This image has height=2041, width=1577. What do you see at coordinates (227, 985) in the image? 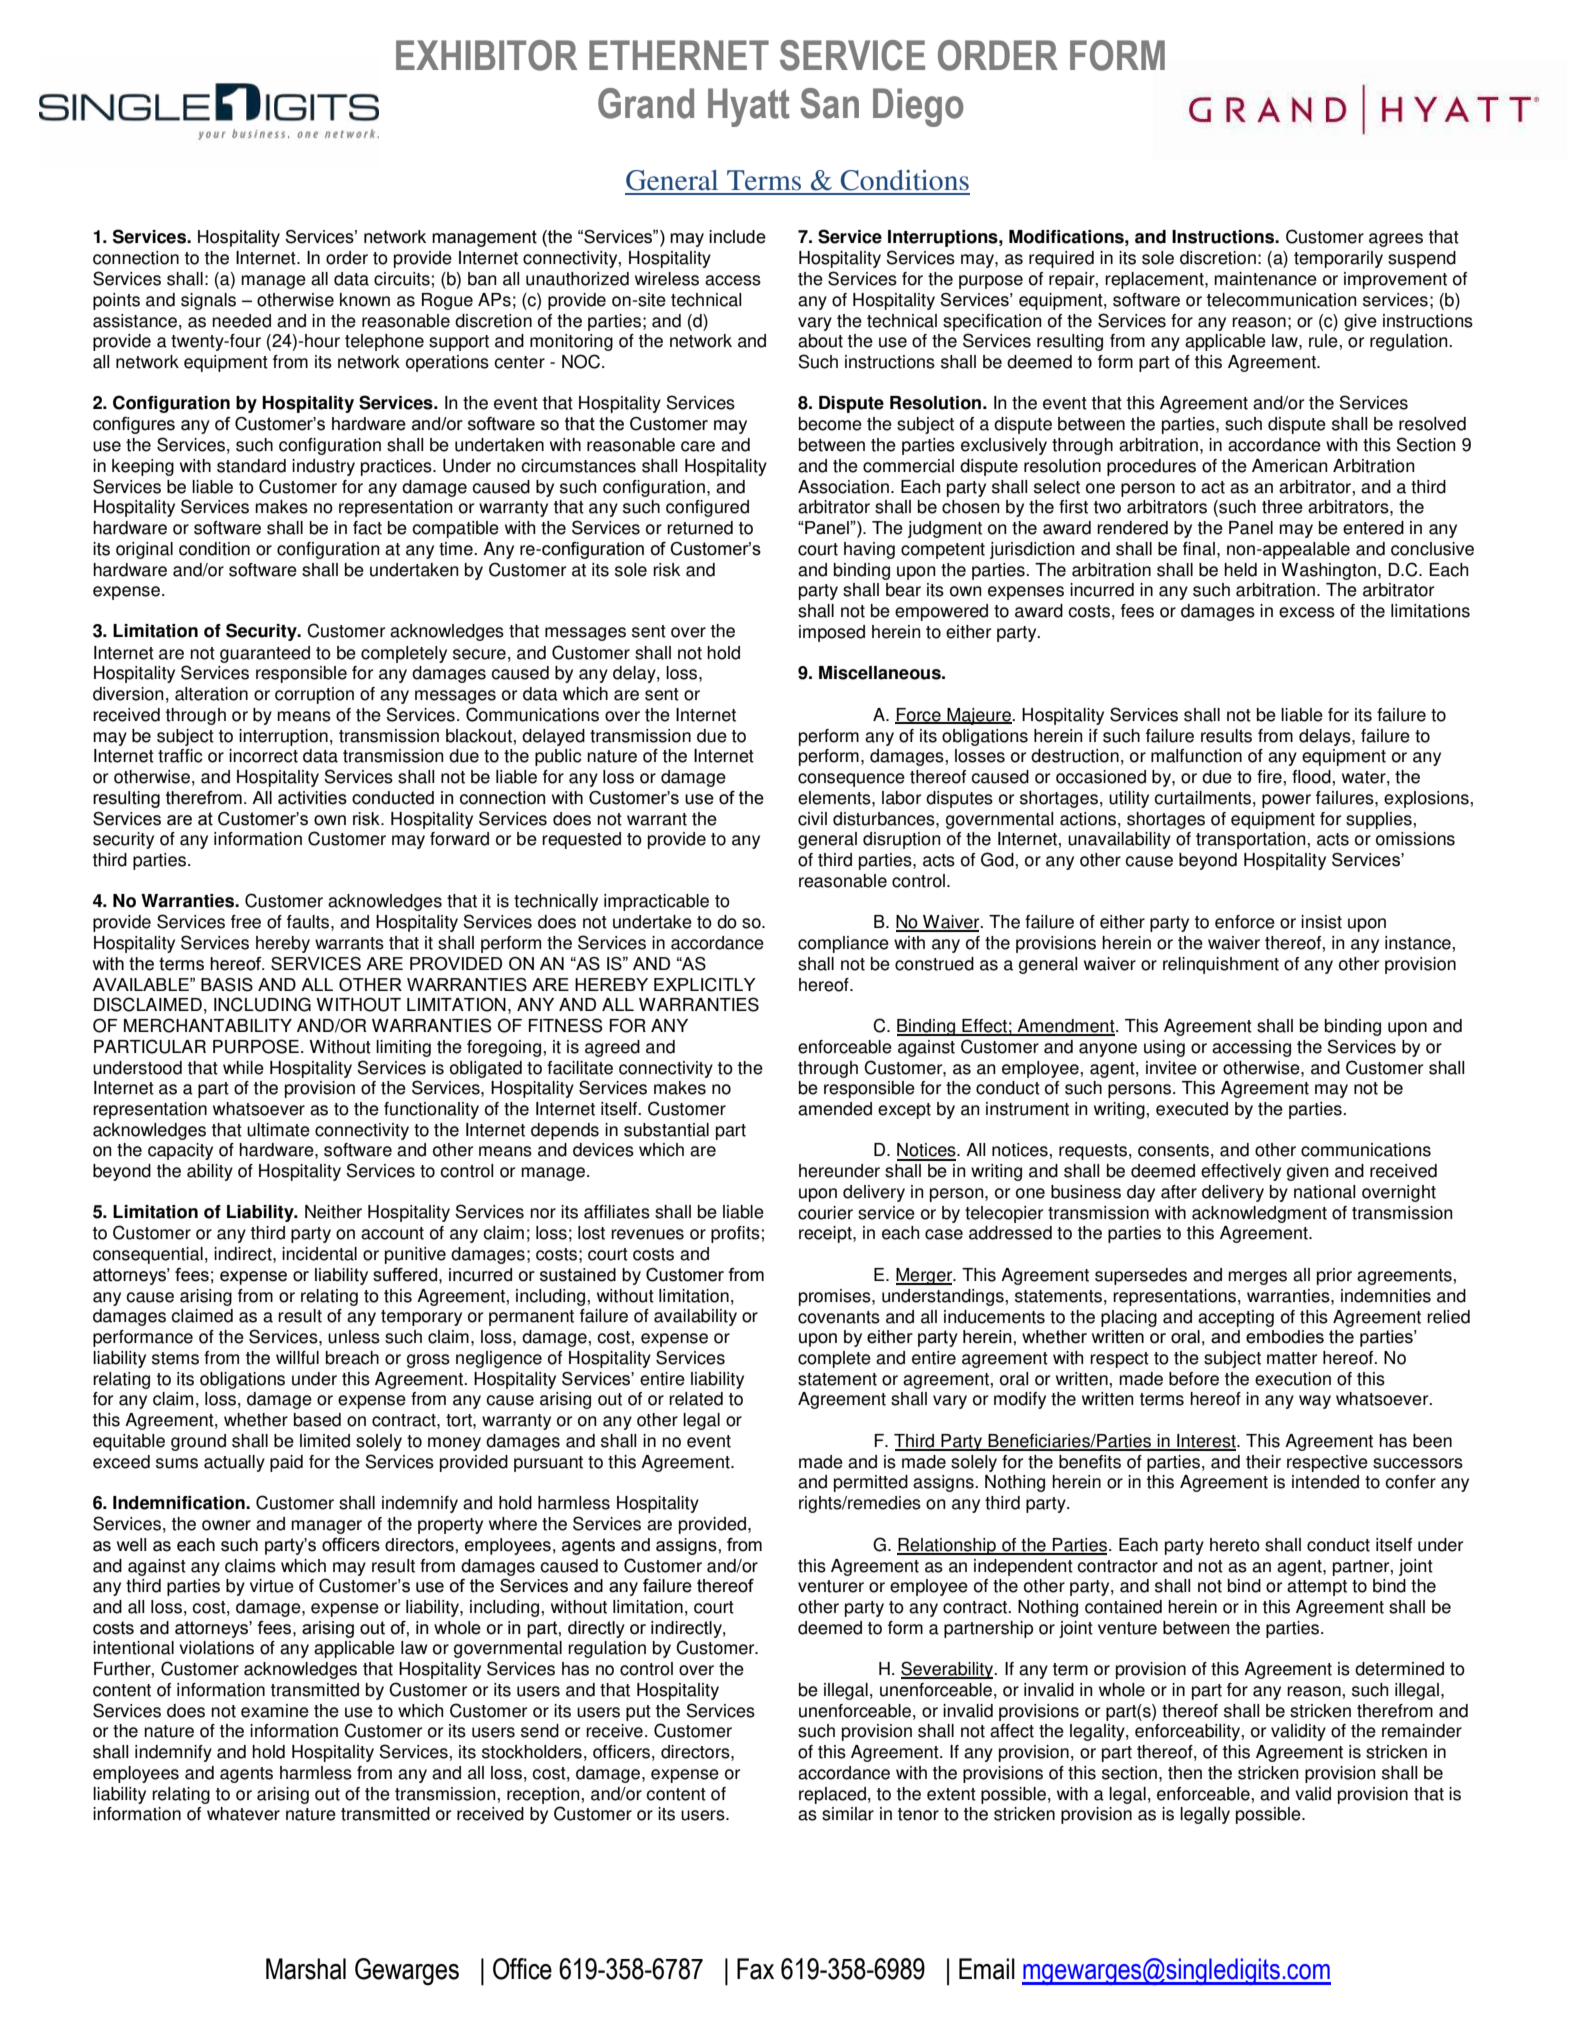
I see `BASIS` at bounding box center [227, 985].
